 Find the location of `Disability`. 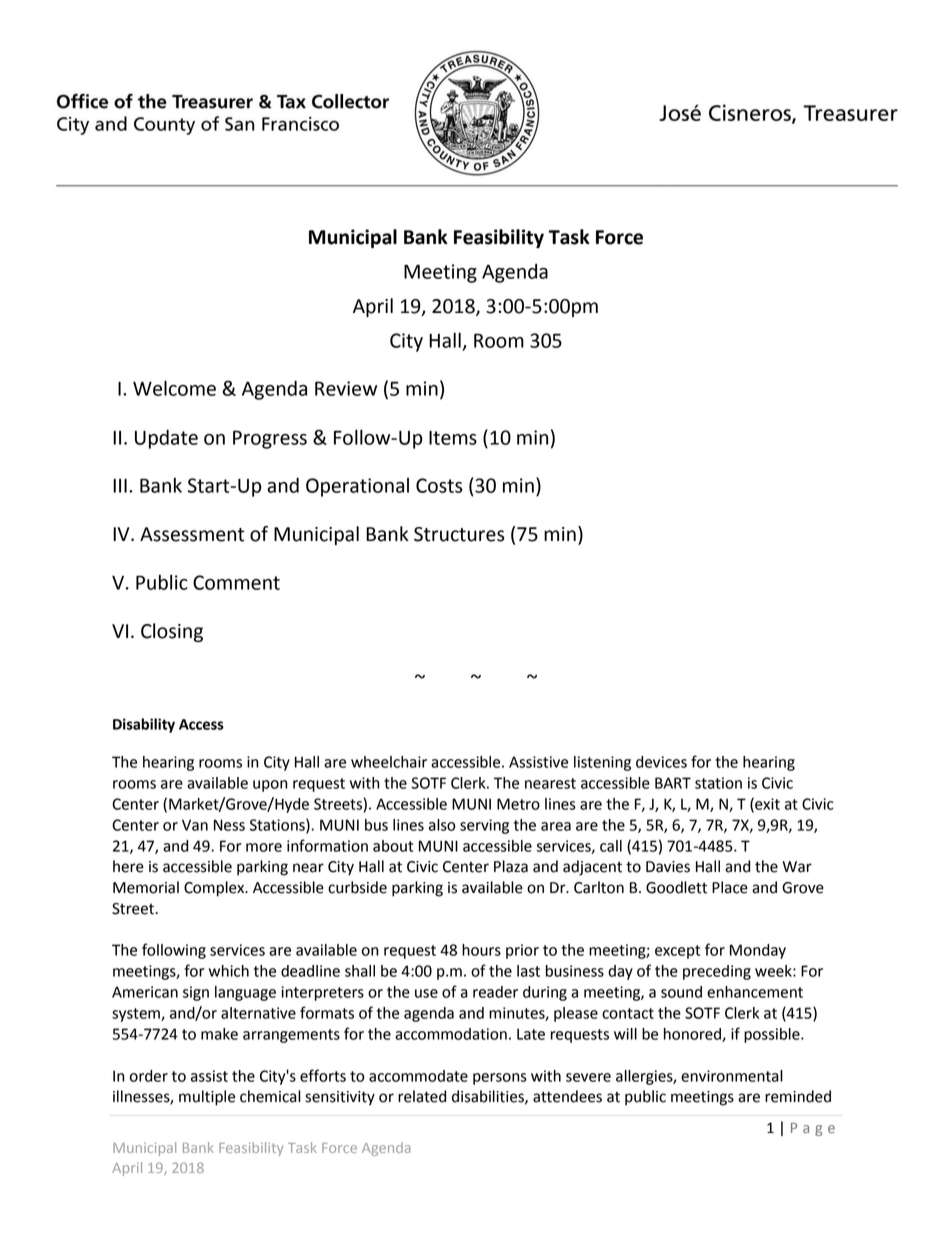

Disability is located at coordinates (144, 725).
